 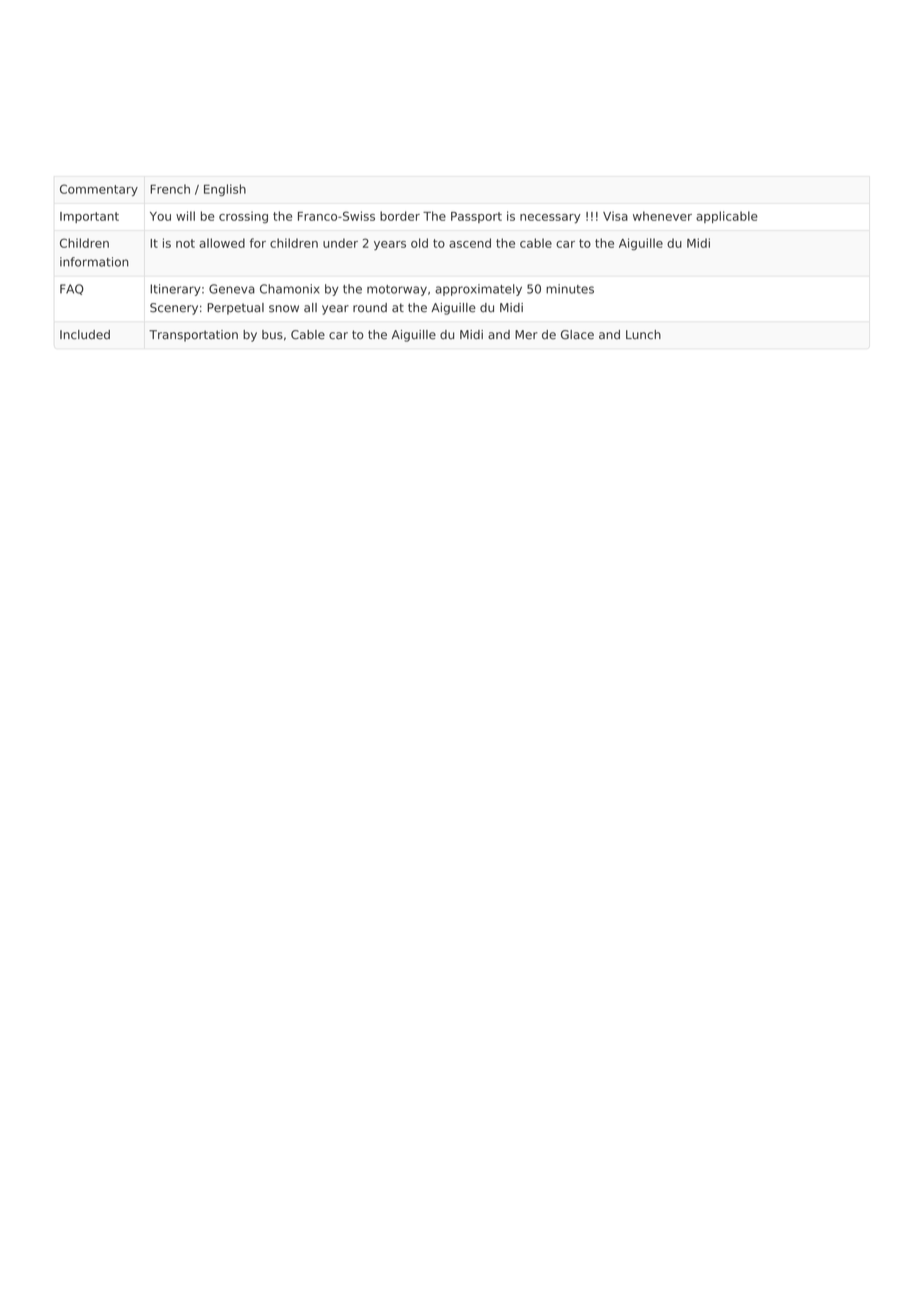 What do you see at coordinates (526, 335) in the image?
I see `Mer` at bounding box center [526, 335].
